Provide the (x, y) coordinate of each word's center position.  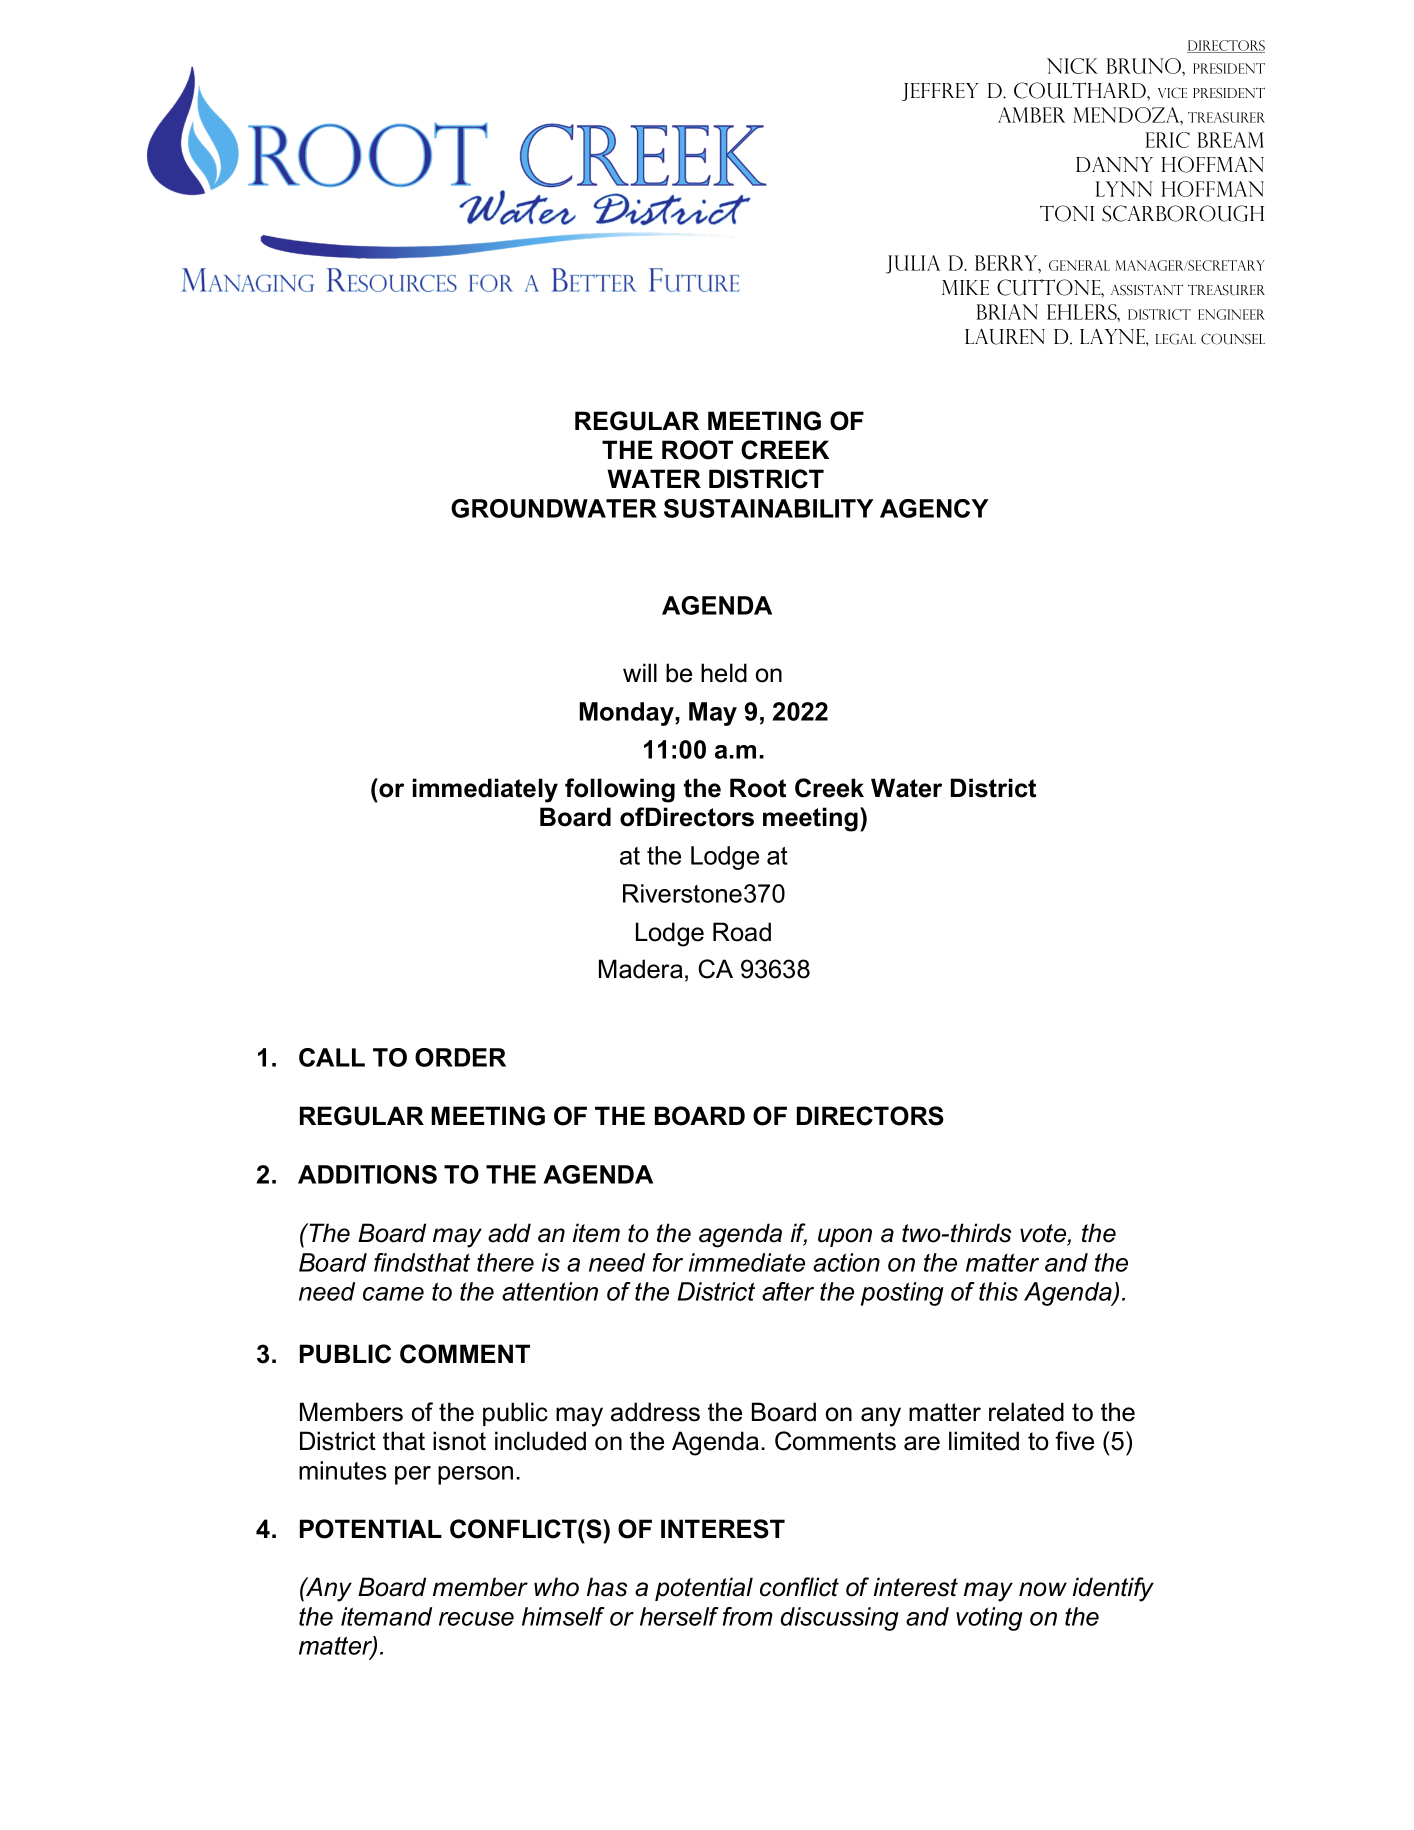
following (620, 790)
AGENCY (934, 508)
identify (1113, 1589)
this (998, 1291)
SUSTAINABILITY (769, 508)
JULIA (913, 264)
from (747, 1616)
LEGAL (1176, 339)
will (640, 672)
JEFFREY (940, 92)
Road (742, 932)
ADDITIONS (367, 1174)
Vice (1172, 93)
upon (845, 1237)
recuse (476, 1619)
